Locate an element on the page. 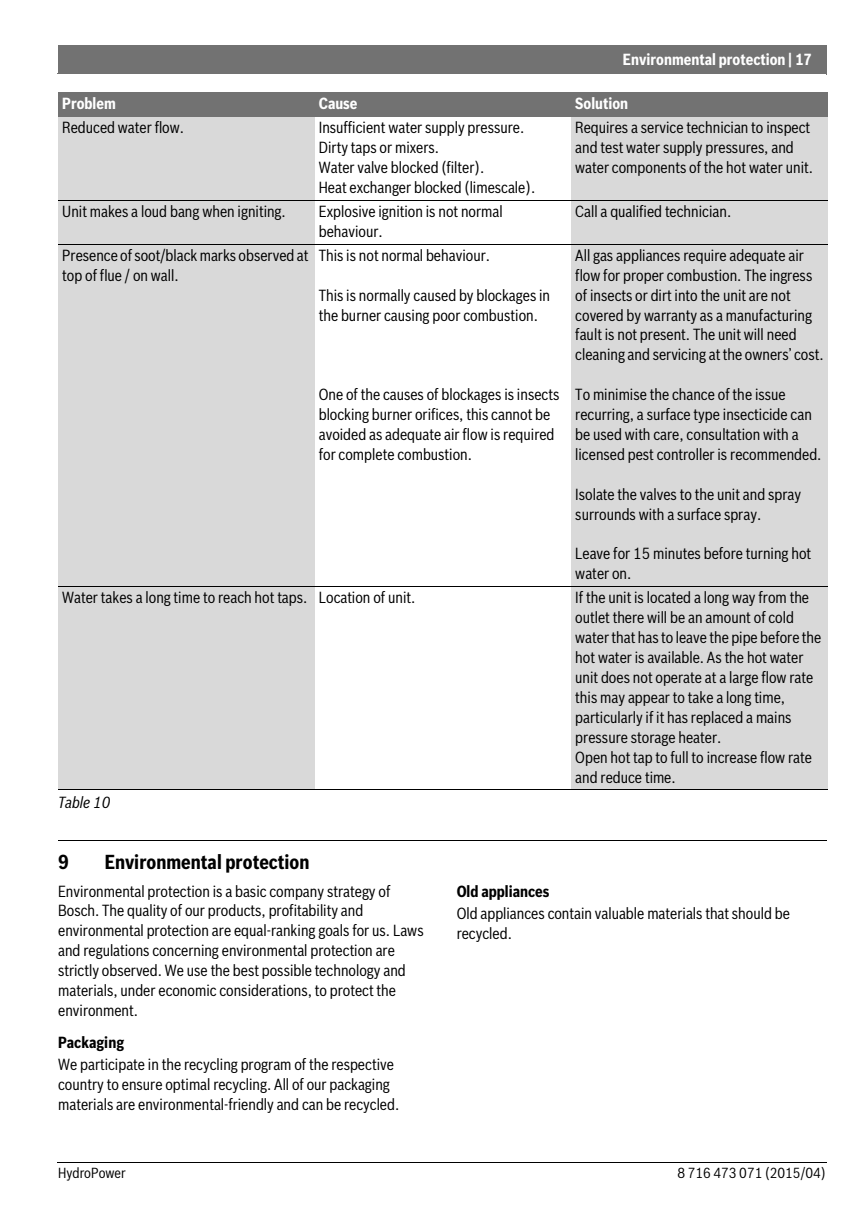  ensure is located at coordinates (142, 1085).
